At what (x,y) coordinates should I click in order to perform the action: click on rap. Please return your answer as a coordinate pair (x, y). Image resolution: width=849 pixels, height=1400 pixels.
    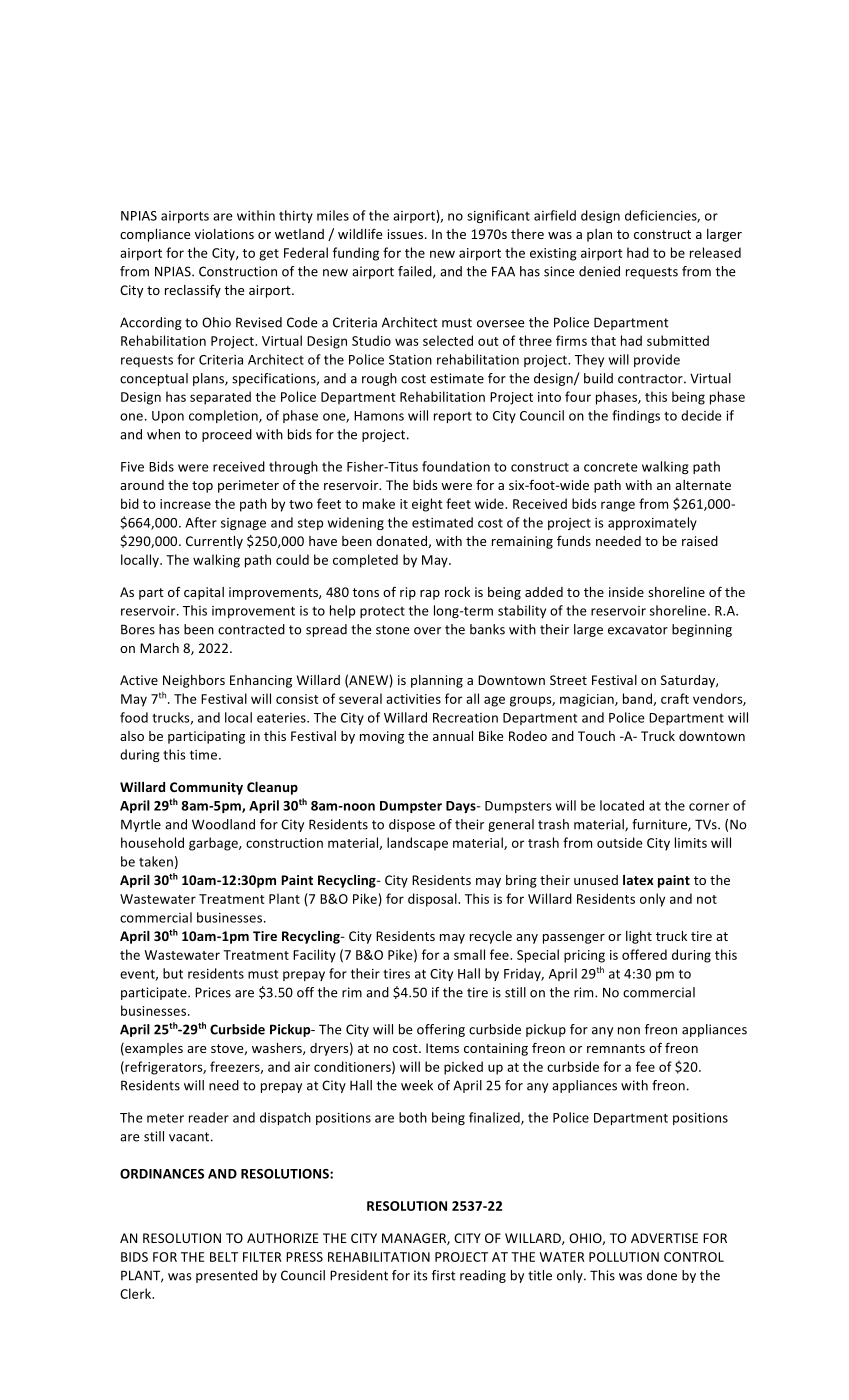
    Looking at the image, I should click on (430, 595).
